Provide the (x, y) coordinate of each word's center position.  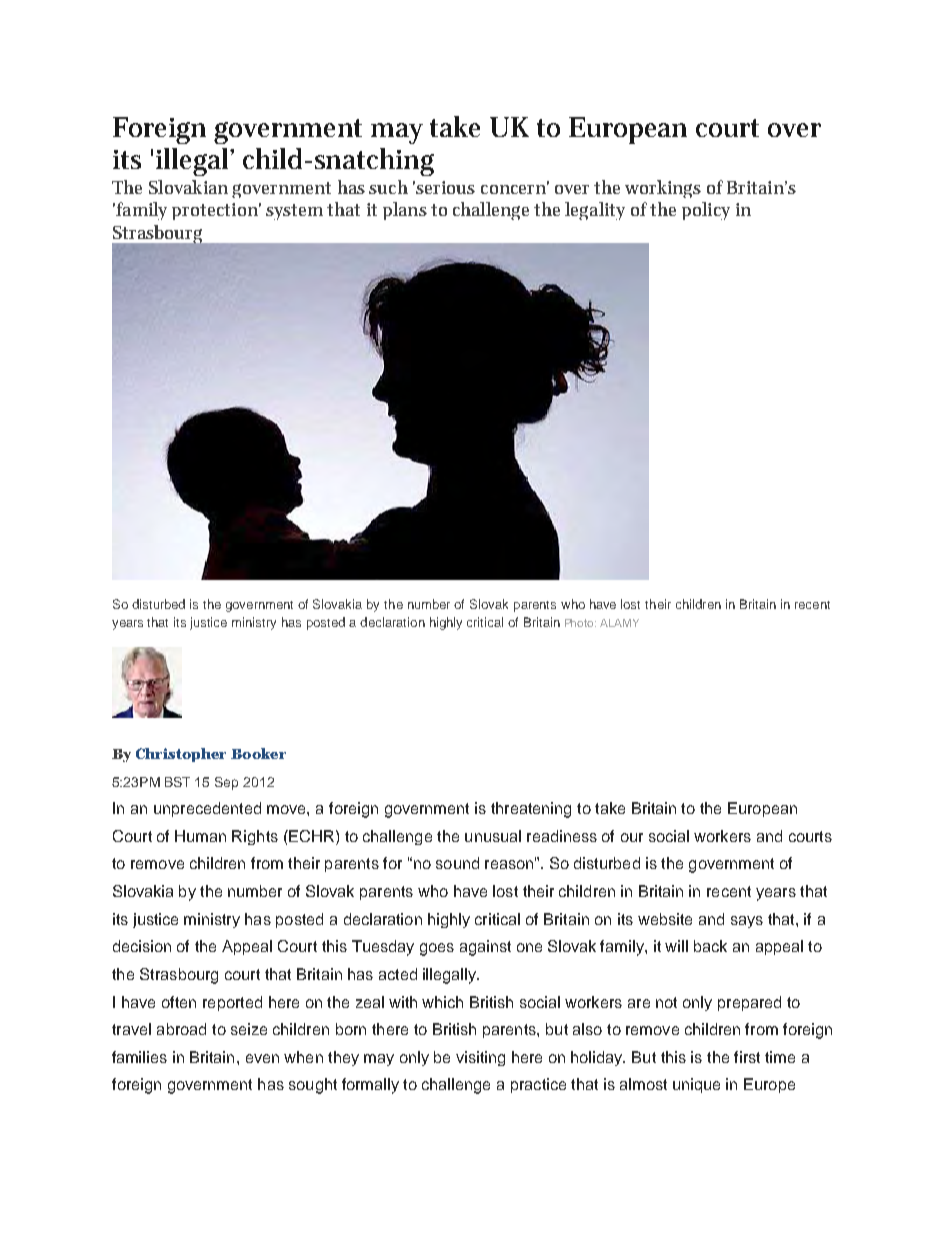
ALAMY (619, 623)
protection (216, 211)
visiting (480, 1058)
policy (706, 211)
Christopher (181, 755)
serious (445, 187)
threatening (531, 810)
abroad (181, 1029)
